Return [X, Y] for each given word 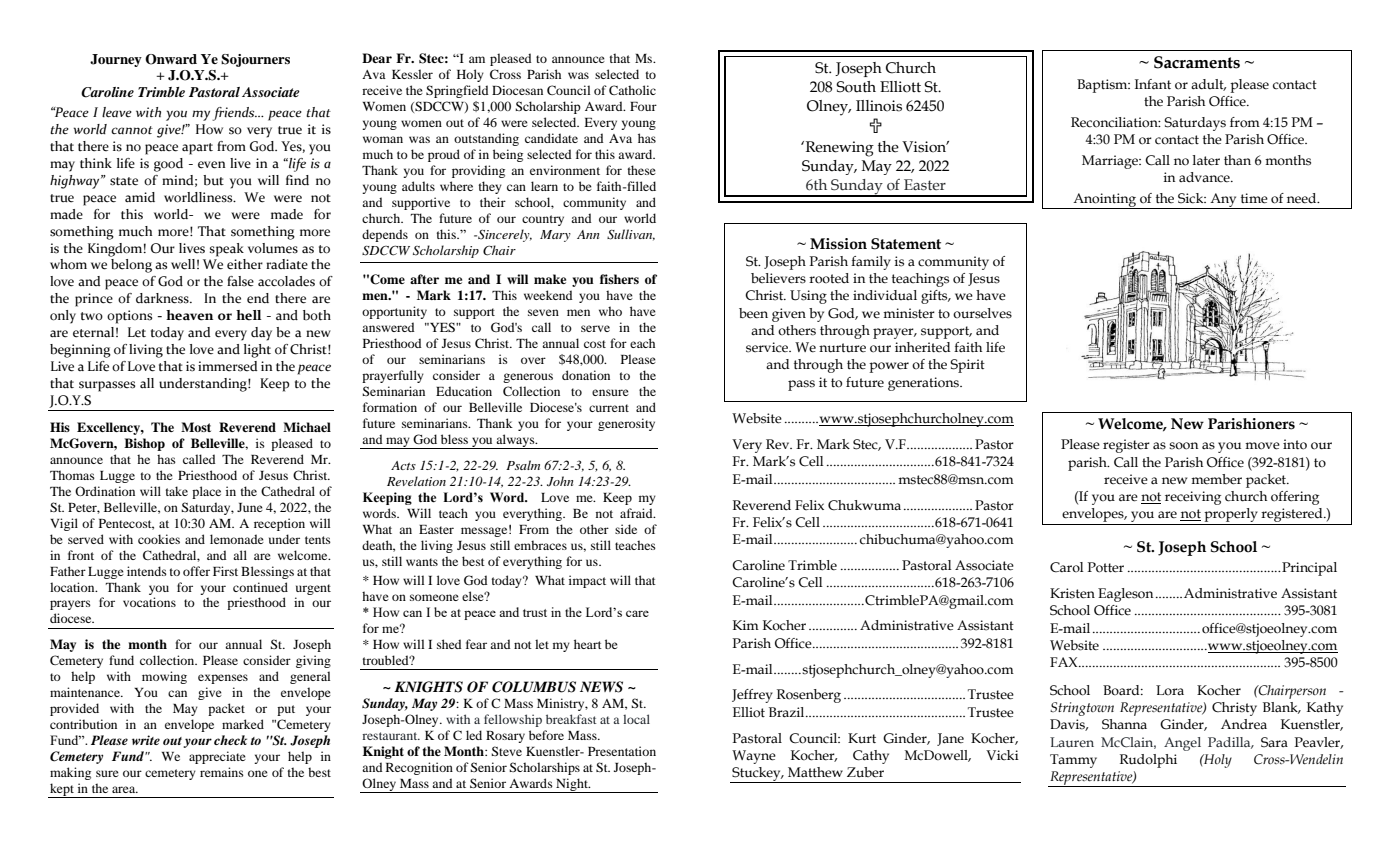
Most [196, 427]
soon [1183, 446]
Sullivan [631, 235]
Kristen [1072, 593]
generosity [626, 424]
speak [227, 250]
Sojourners [255, 60]
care [637, 613]
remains [222, 772]
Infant [1153, 84]
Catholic [632, 90]
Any [1223, 201]
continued [260, 587]
